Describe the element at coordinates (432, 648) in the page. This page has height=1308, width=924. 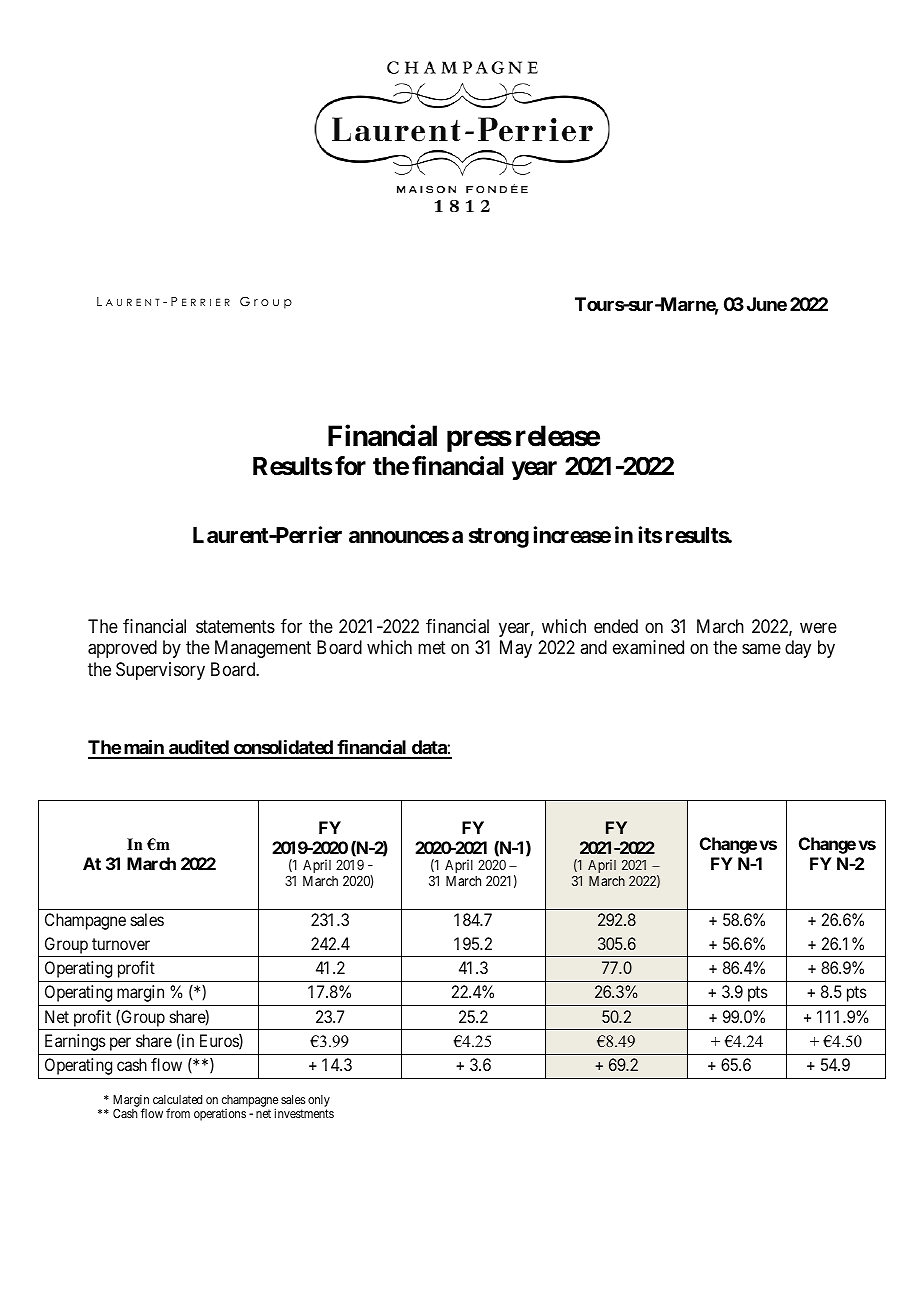
I see `met` at that location.
